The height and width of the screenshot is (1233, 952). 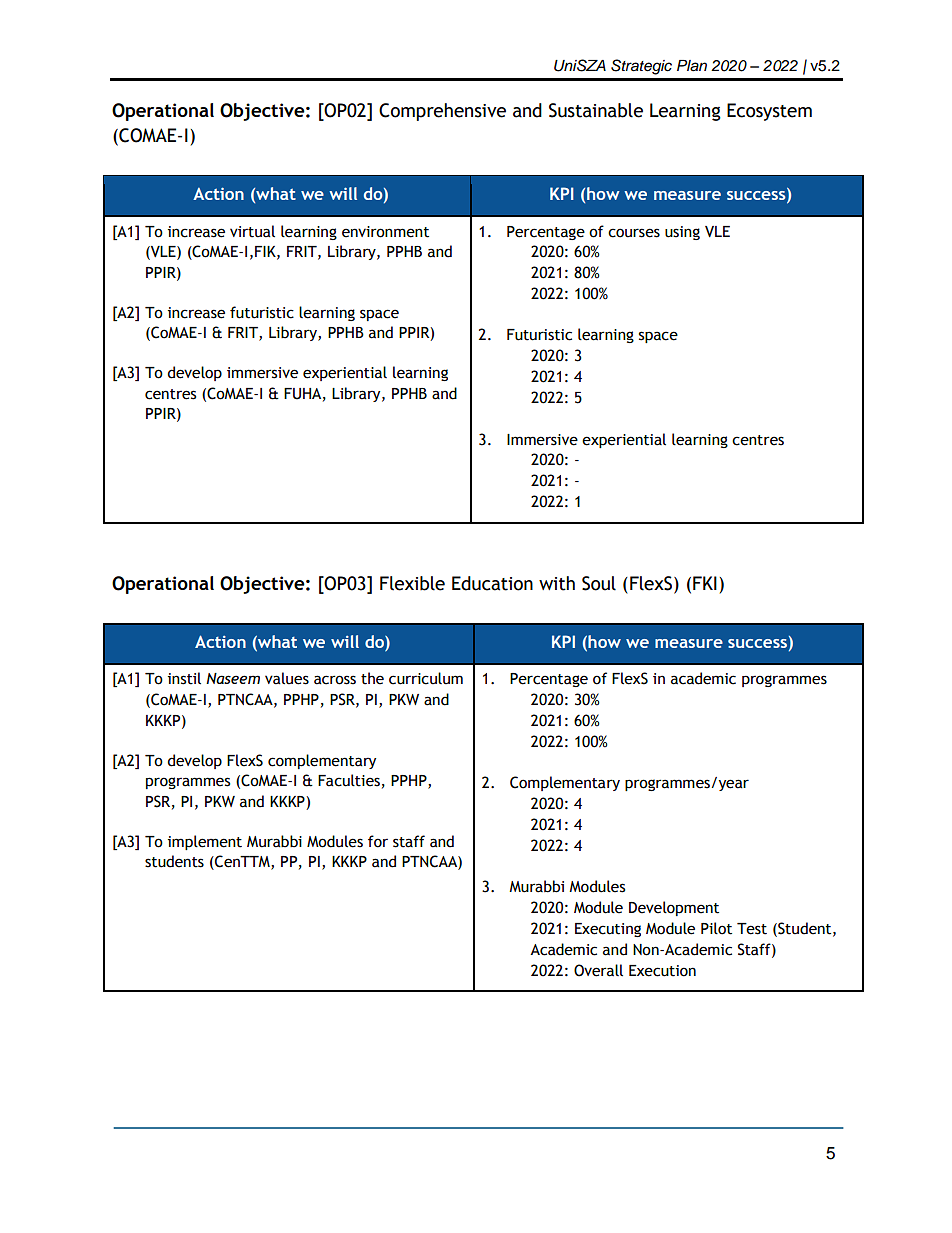 I want to click on curriculum, so click(x=426, y=678).
